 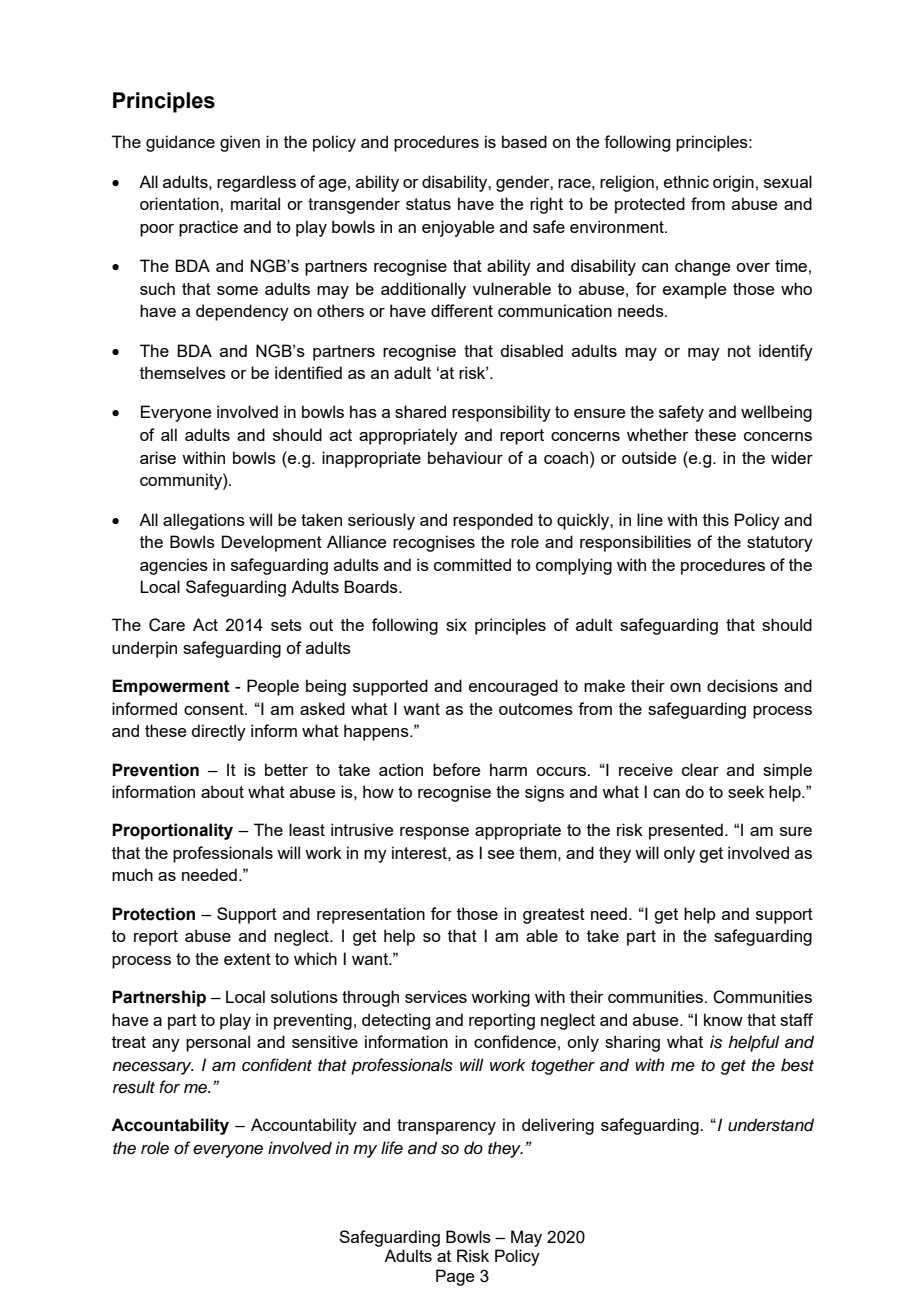 I want to click on status, so click(x=428, y=204).
